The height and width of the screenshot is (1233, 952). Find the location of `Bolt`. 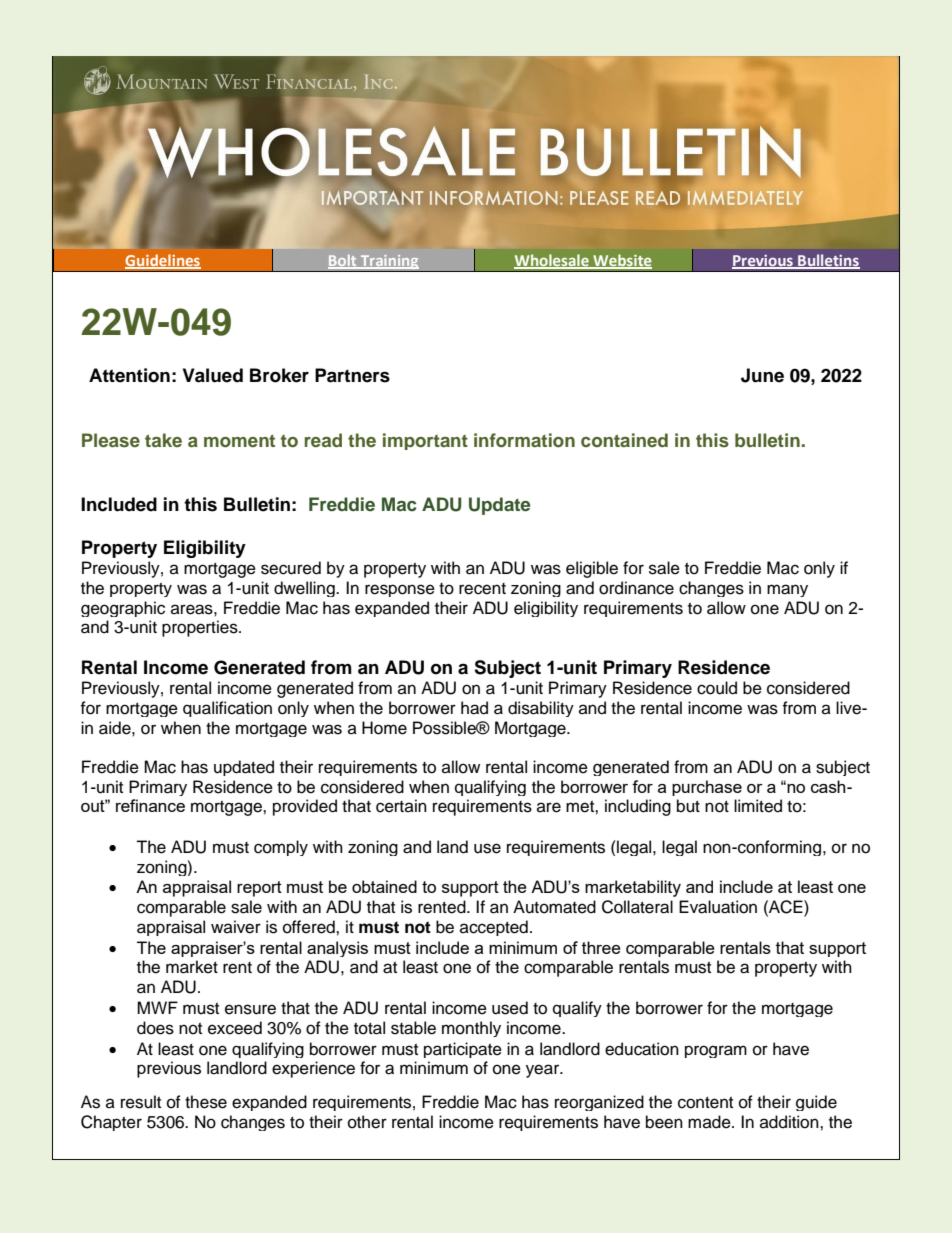

Bolt is located at coordinates (343, 262).
